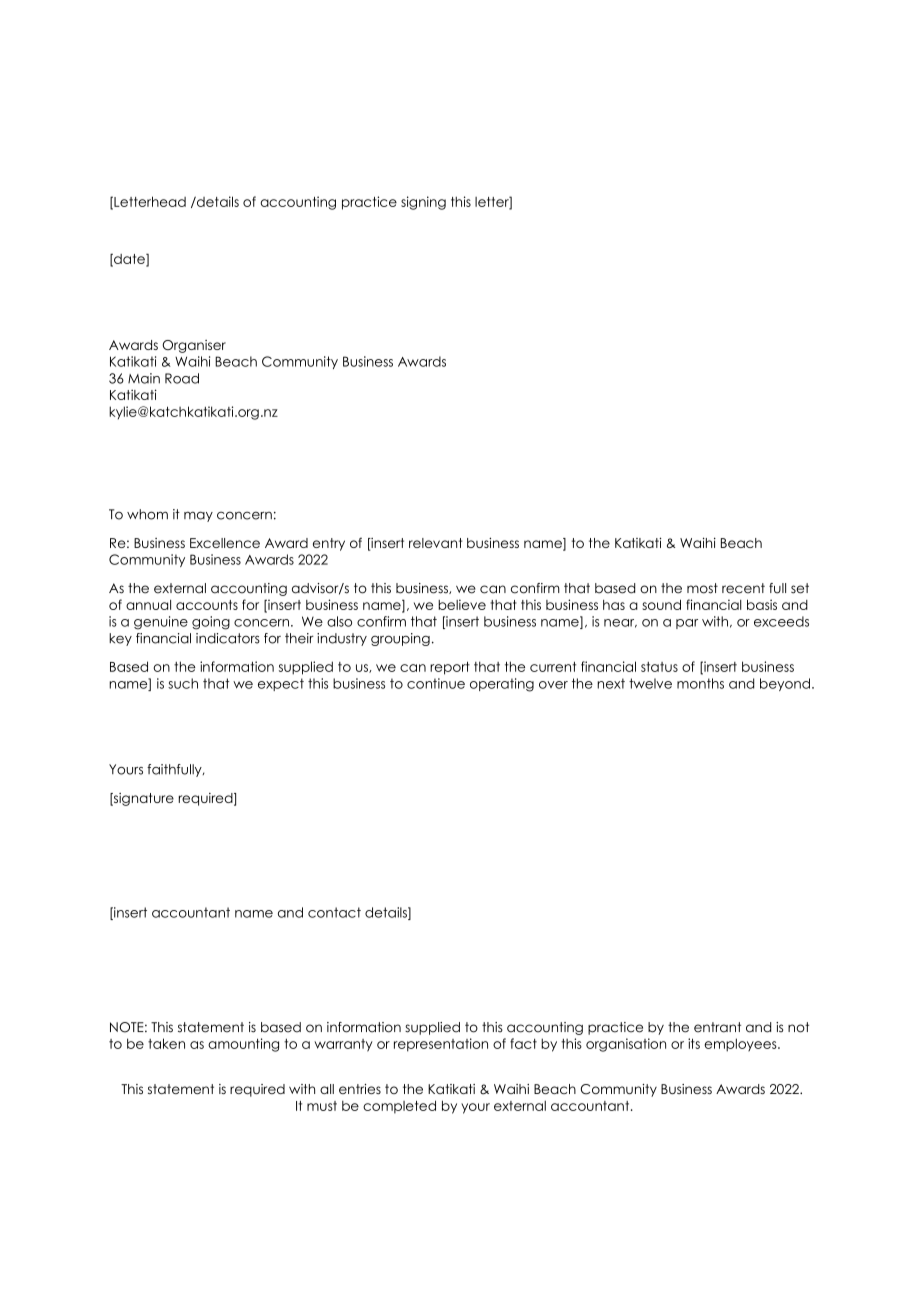  Describe the element at coordinates (450, 668) in the screenshot. I see `report` at that location.
